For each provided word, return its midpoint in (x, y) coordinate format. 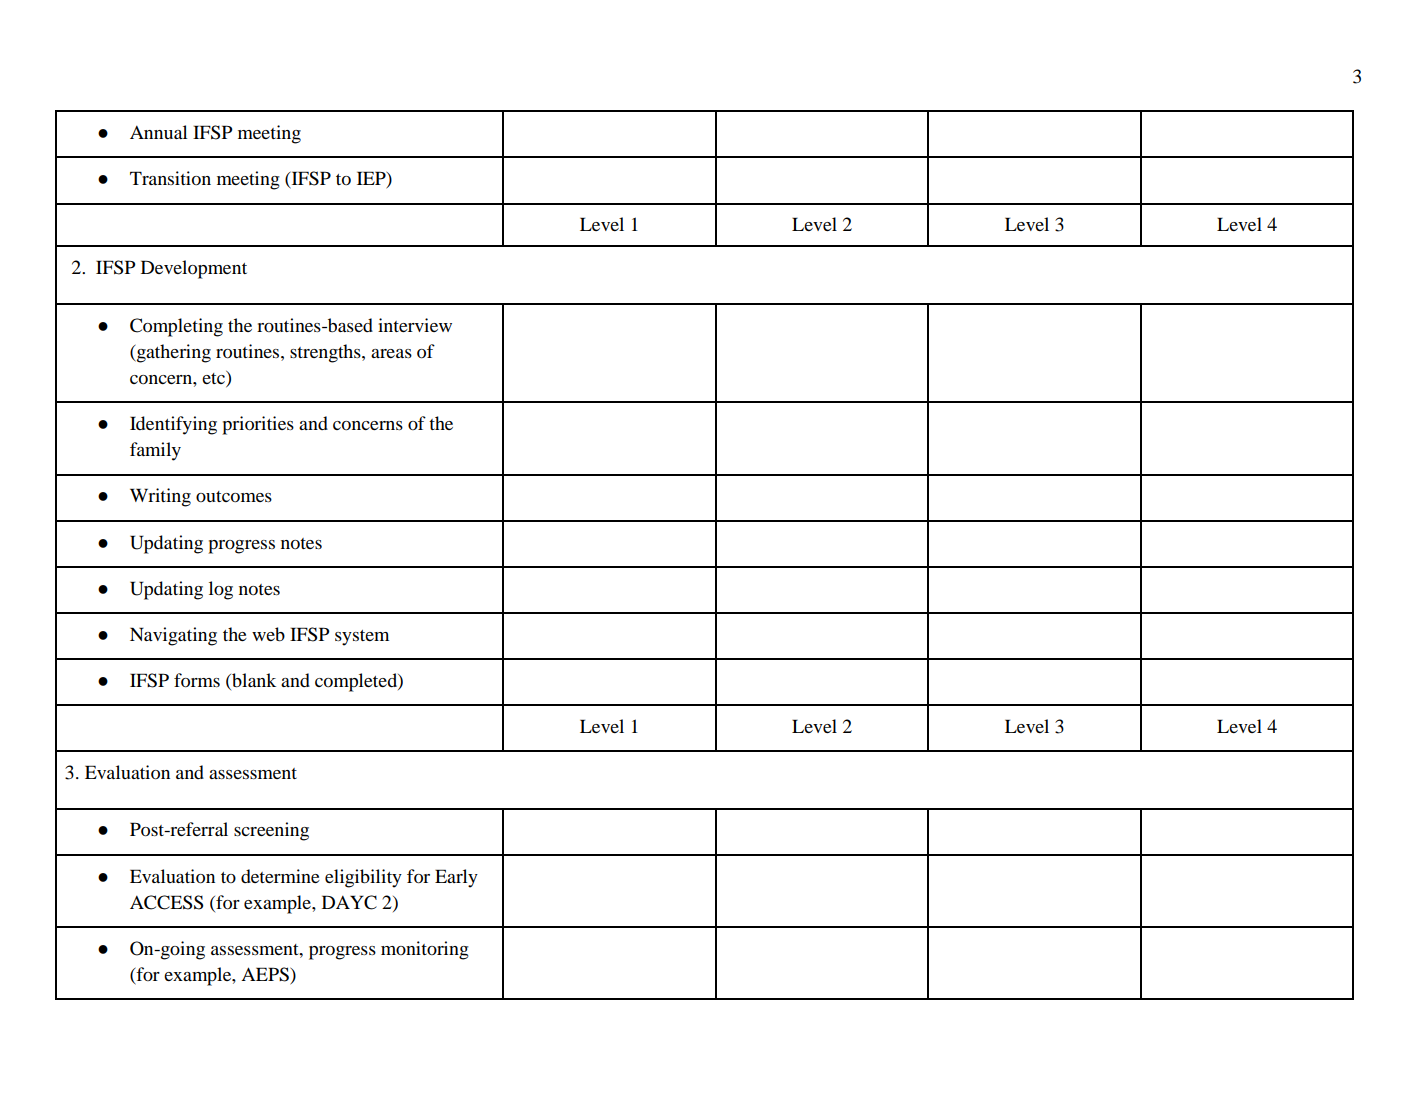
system (362, 638)
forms (197, 680)
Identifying (173, 425)
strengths (326, 353)
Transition (170, 178)
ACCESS (166, 902)
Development (194, 269)
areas (391, 353)
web (268, 634)
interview (415, 325)
